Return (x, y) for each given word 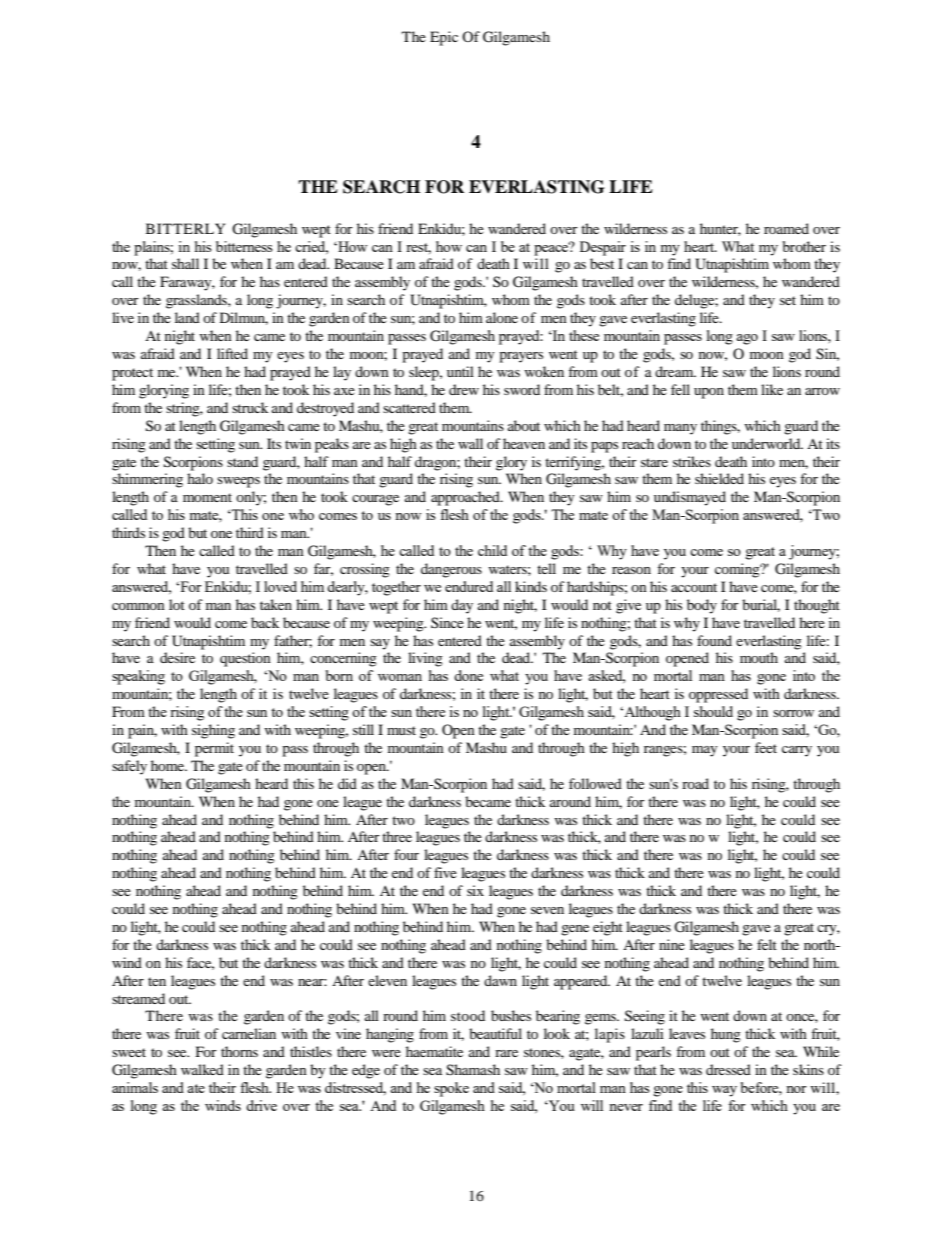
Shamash (473, 1070)
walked (202, 1069)
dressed (728, 1069)
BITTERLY (185, 228)
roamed (786, 228)
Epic (444, 38)
